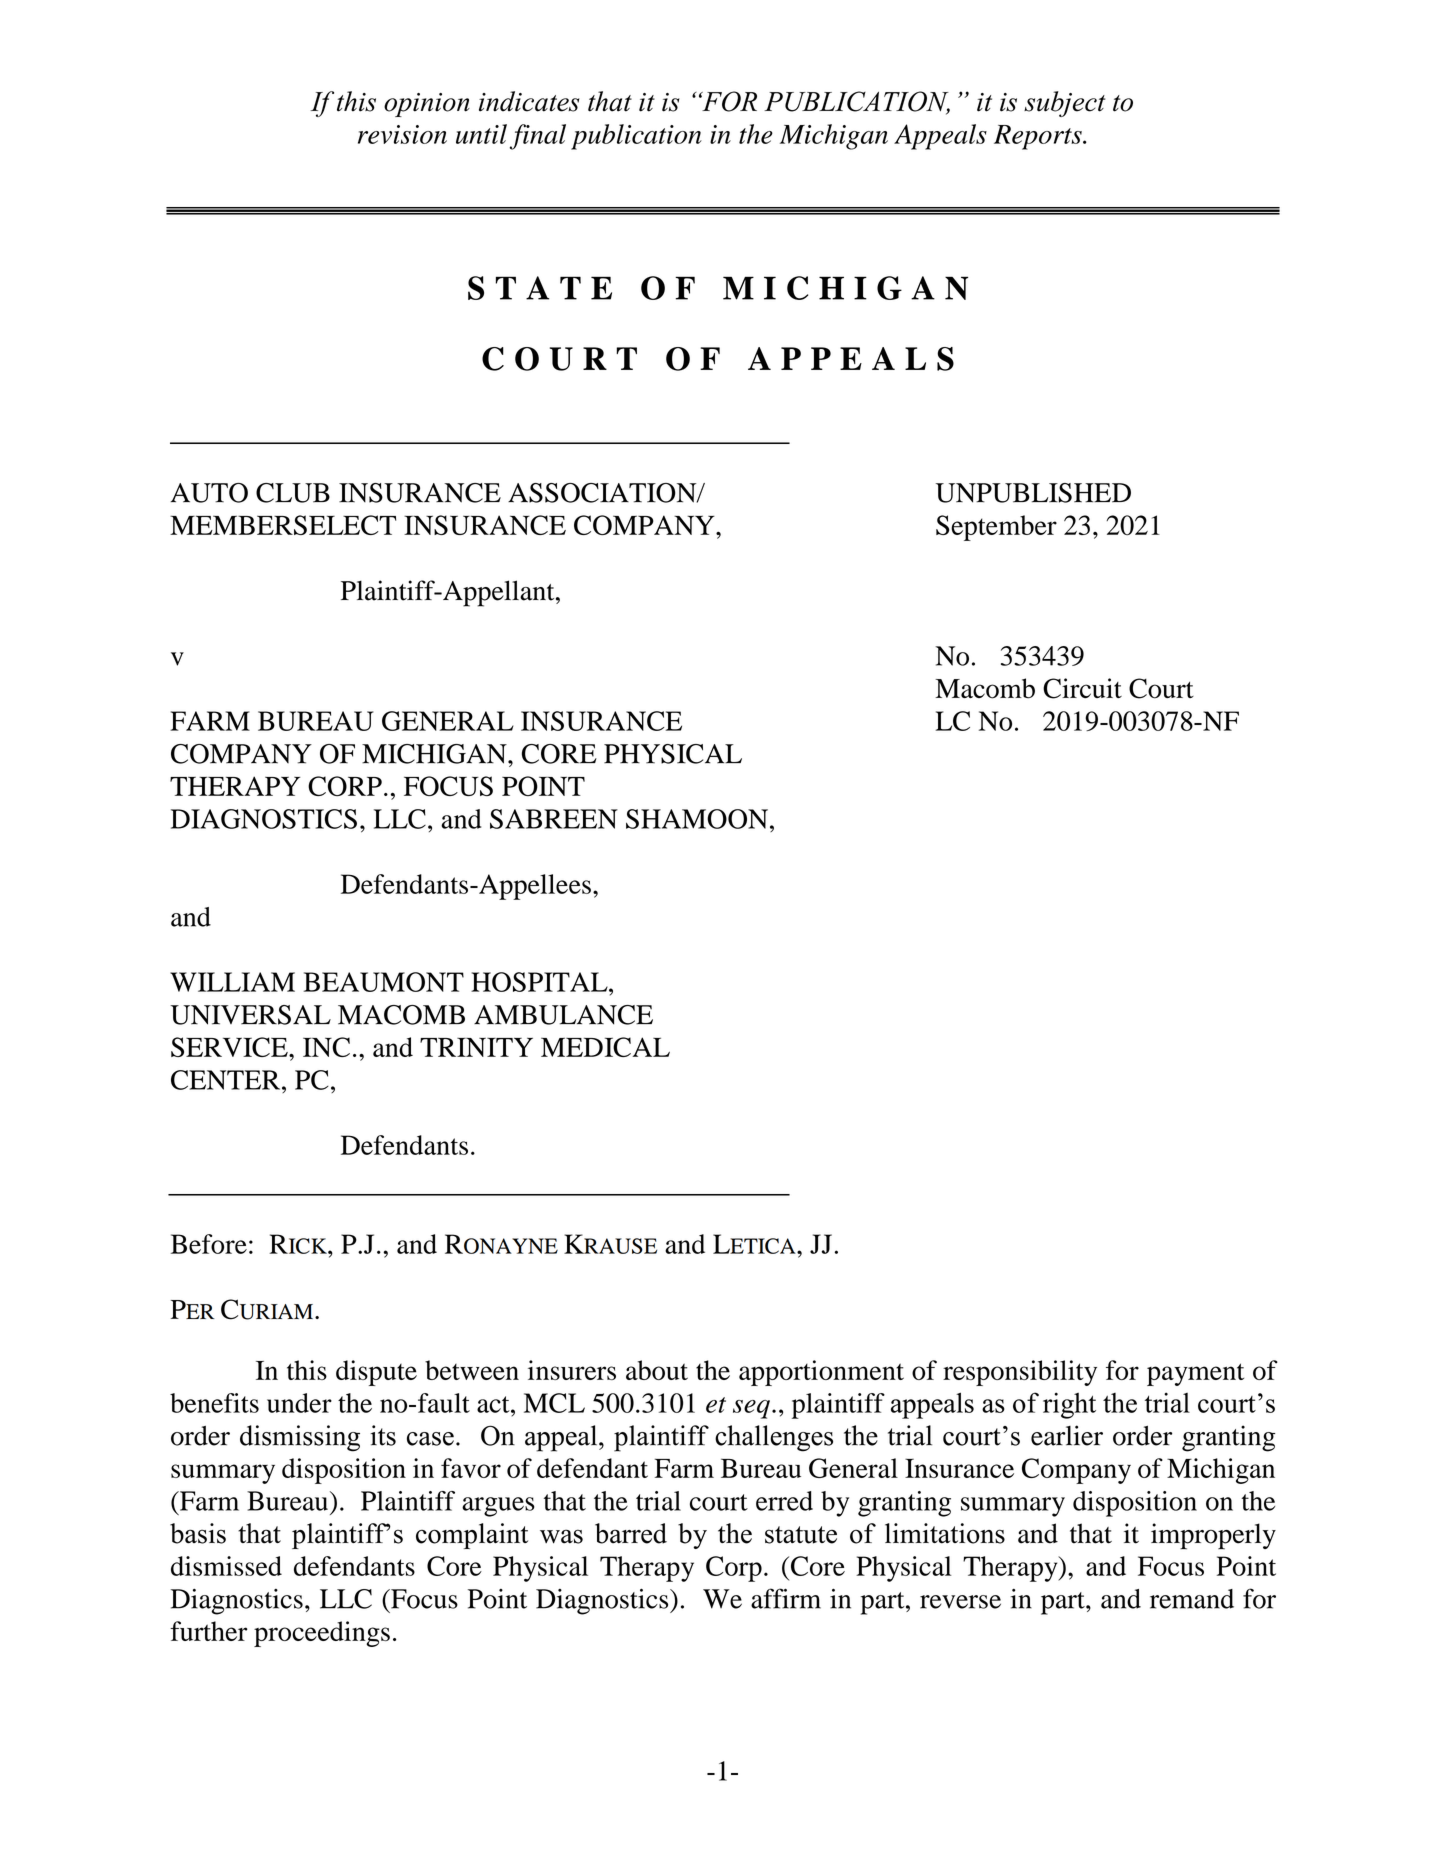 The width and height of the screenshot is (1446, 1872). I want to click on responsibility, so click(1020, 1373).
